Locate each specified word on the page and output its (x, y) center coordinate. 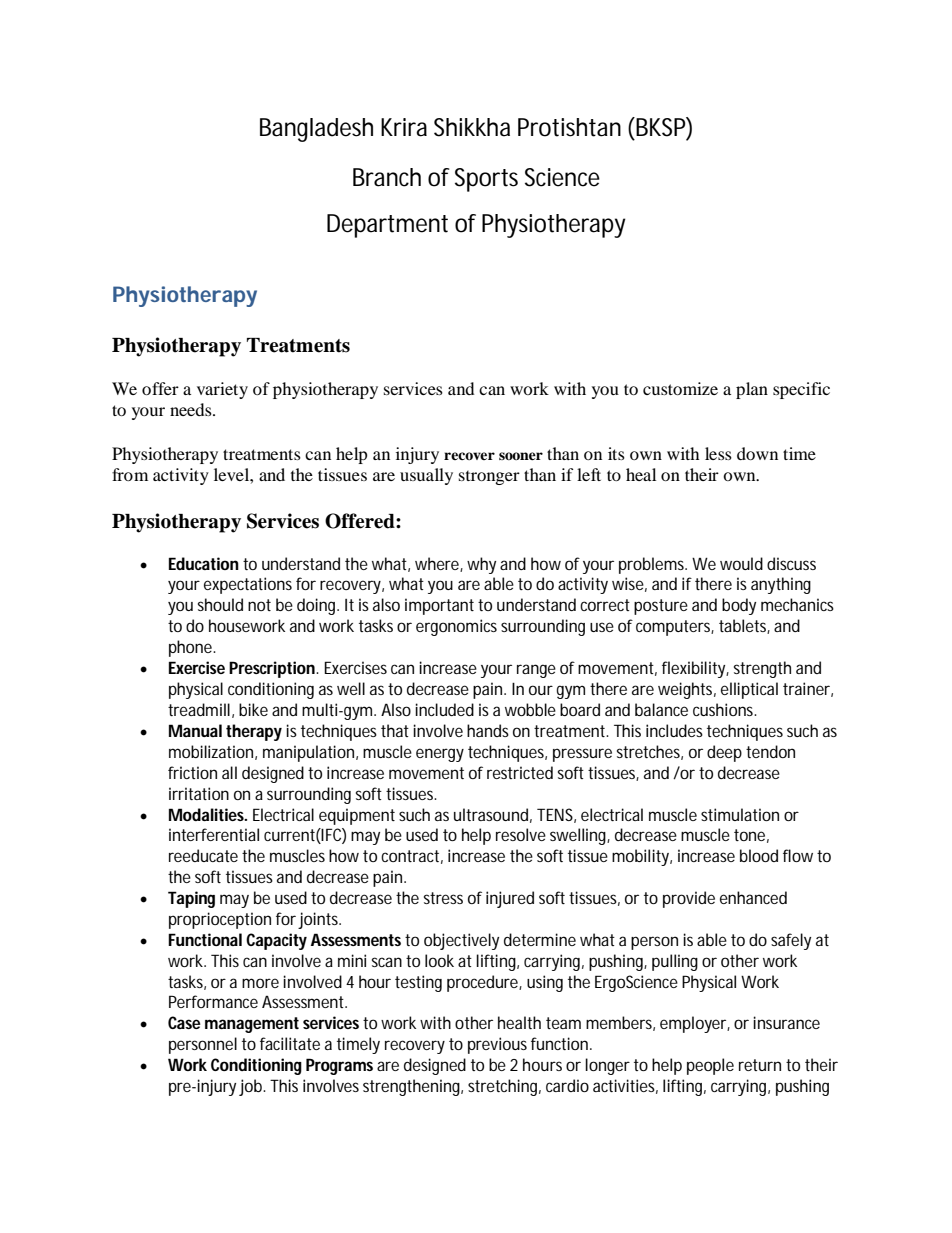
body (739, 606)
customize (680, 388)
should (220, 604)
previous (497, 1045)
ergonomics (456, 627)
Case (184, 1022)
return (760, 1065)
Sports (486, 180)
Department (387, 226)
